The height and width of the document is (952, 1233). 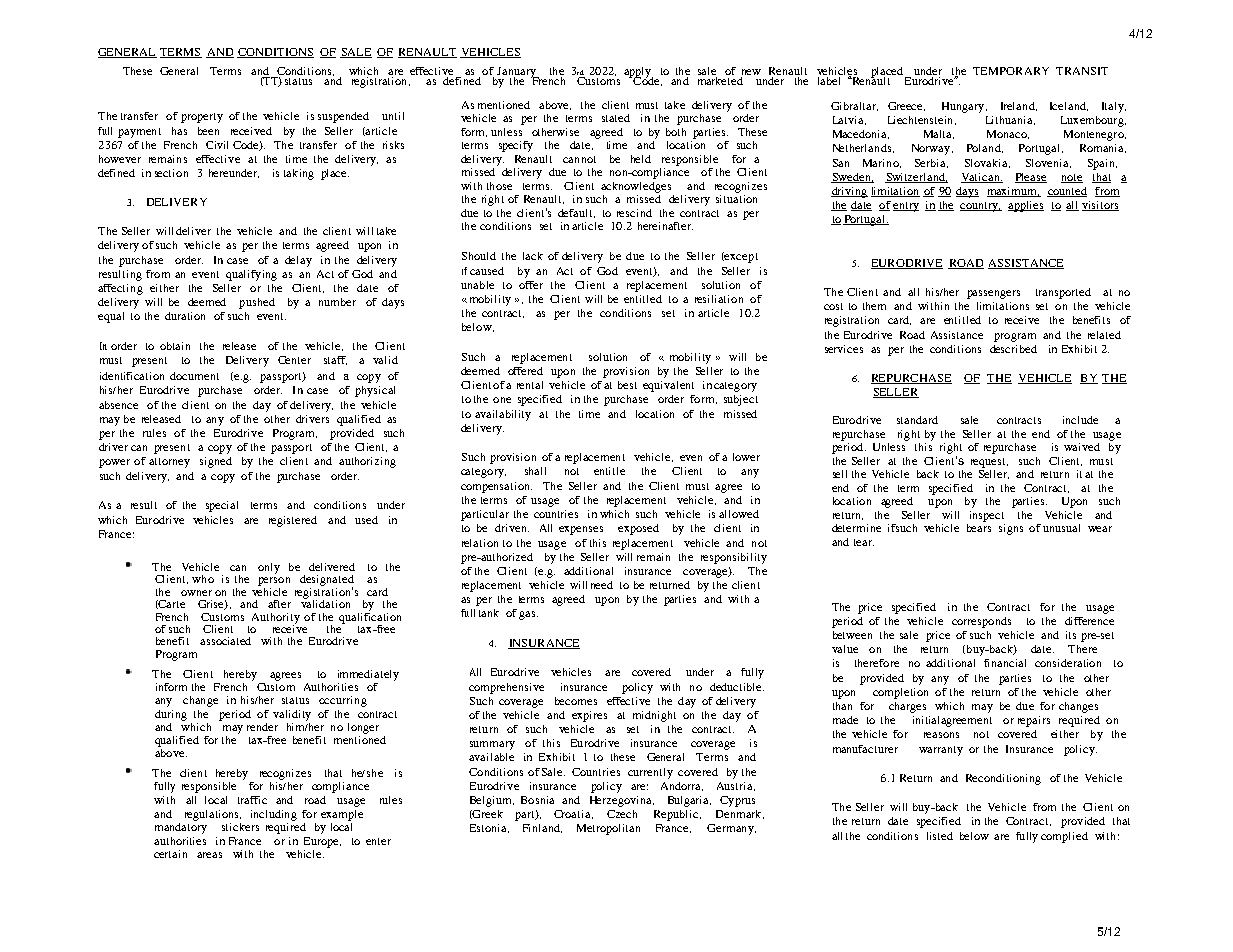 What do you see at coordinates (1011, 71) in the document?
I see `TEMPORARY` at bounding box center [1011, 71].
